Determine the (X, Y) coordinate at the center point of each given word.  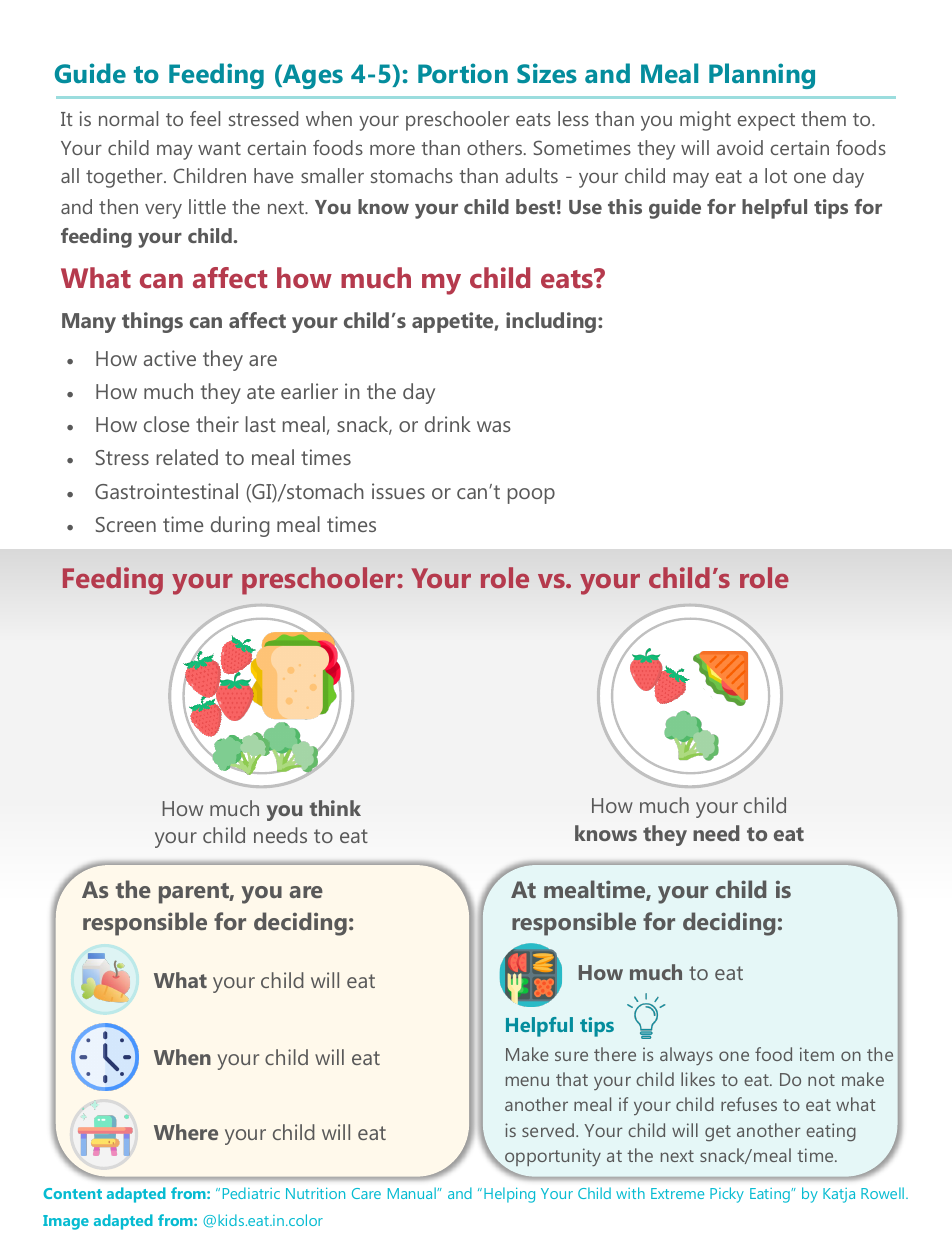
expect (766, 122)
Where (186, 1132)
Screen (126, 524)
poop (531, 496)
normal (128, 118)
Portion (463, 73)
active (170, 358)
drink (448, 424)
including (552, 322)
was (494, 426)
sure (571, 1056)
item (817, 1054)
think (335, 808)
